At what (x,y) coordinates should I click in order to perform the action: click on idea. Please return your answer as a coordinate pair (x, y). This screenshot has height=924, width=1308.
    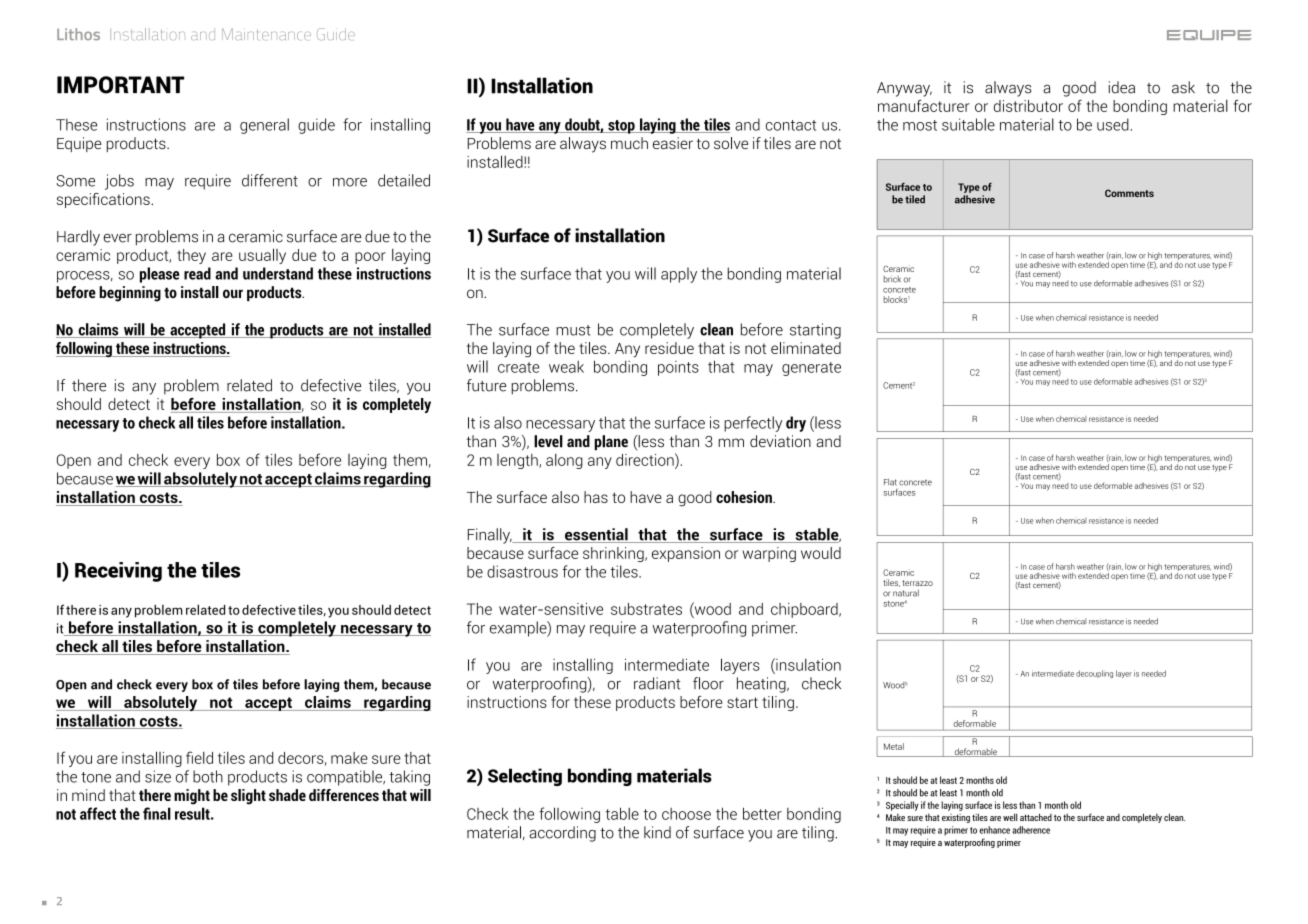
    Looking at the image, I should click on (1122, 87).
